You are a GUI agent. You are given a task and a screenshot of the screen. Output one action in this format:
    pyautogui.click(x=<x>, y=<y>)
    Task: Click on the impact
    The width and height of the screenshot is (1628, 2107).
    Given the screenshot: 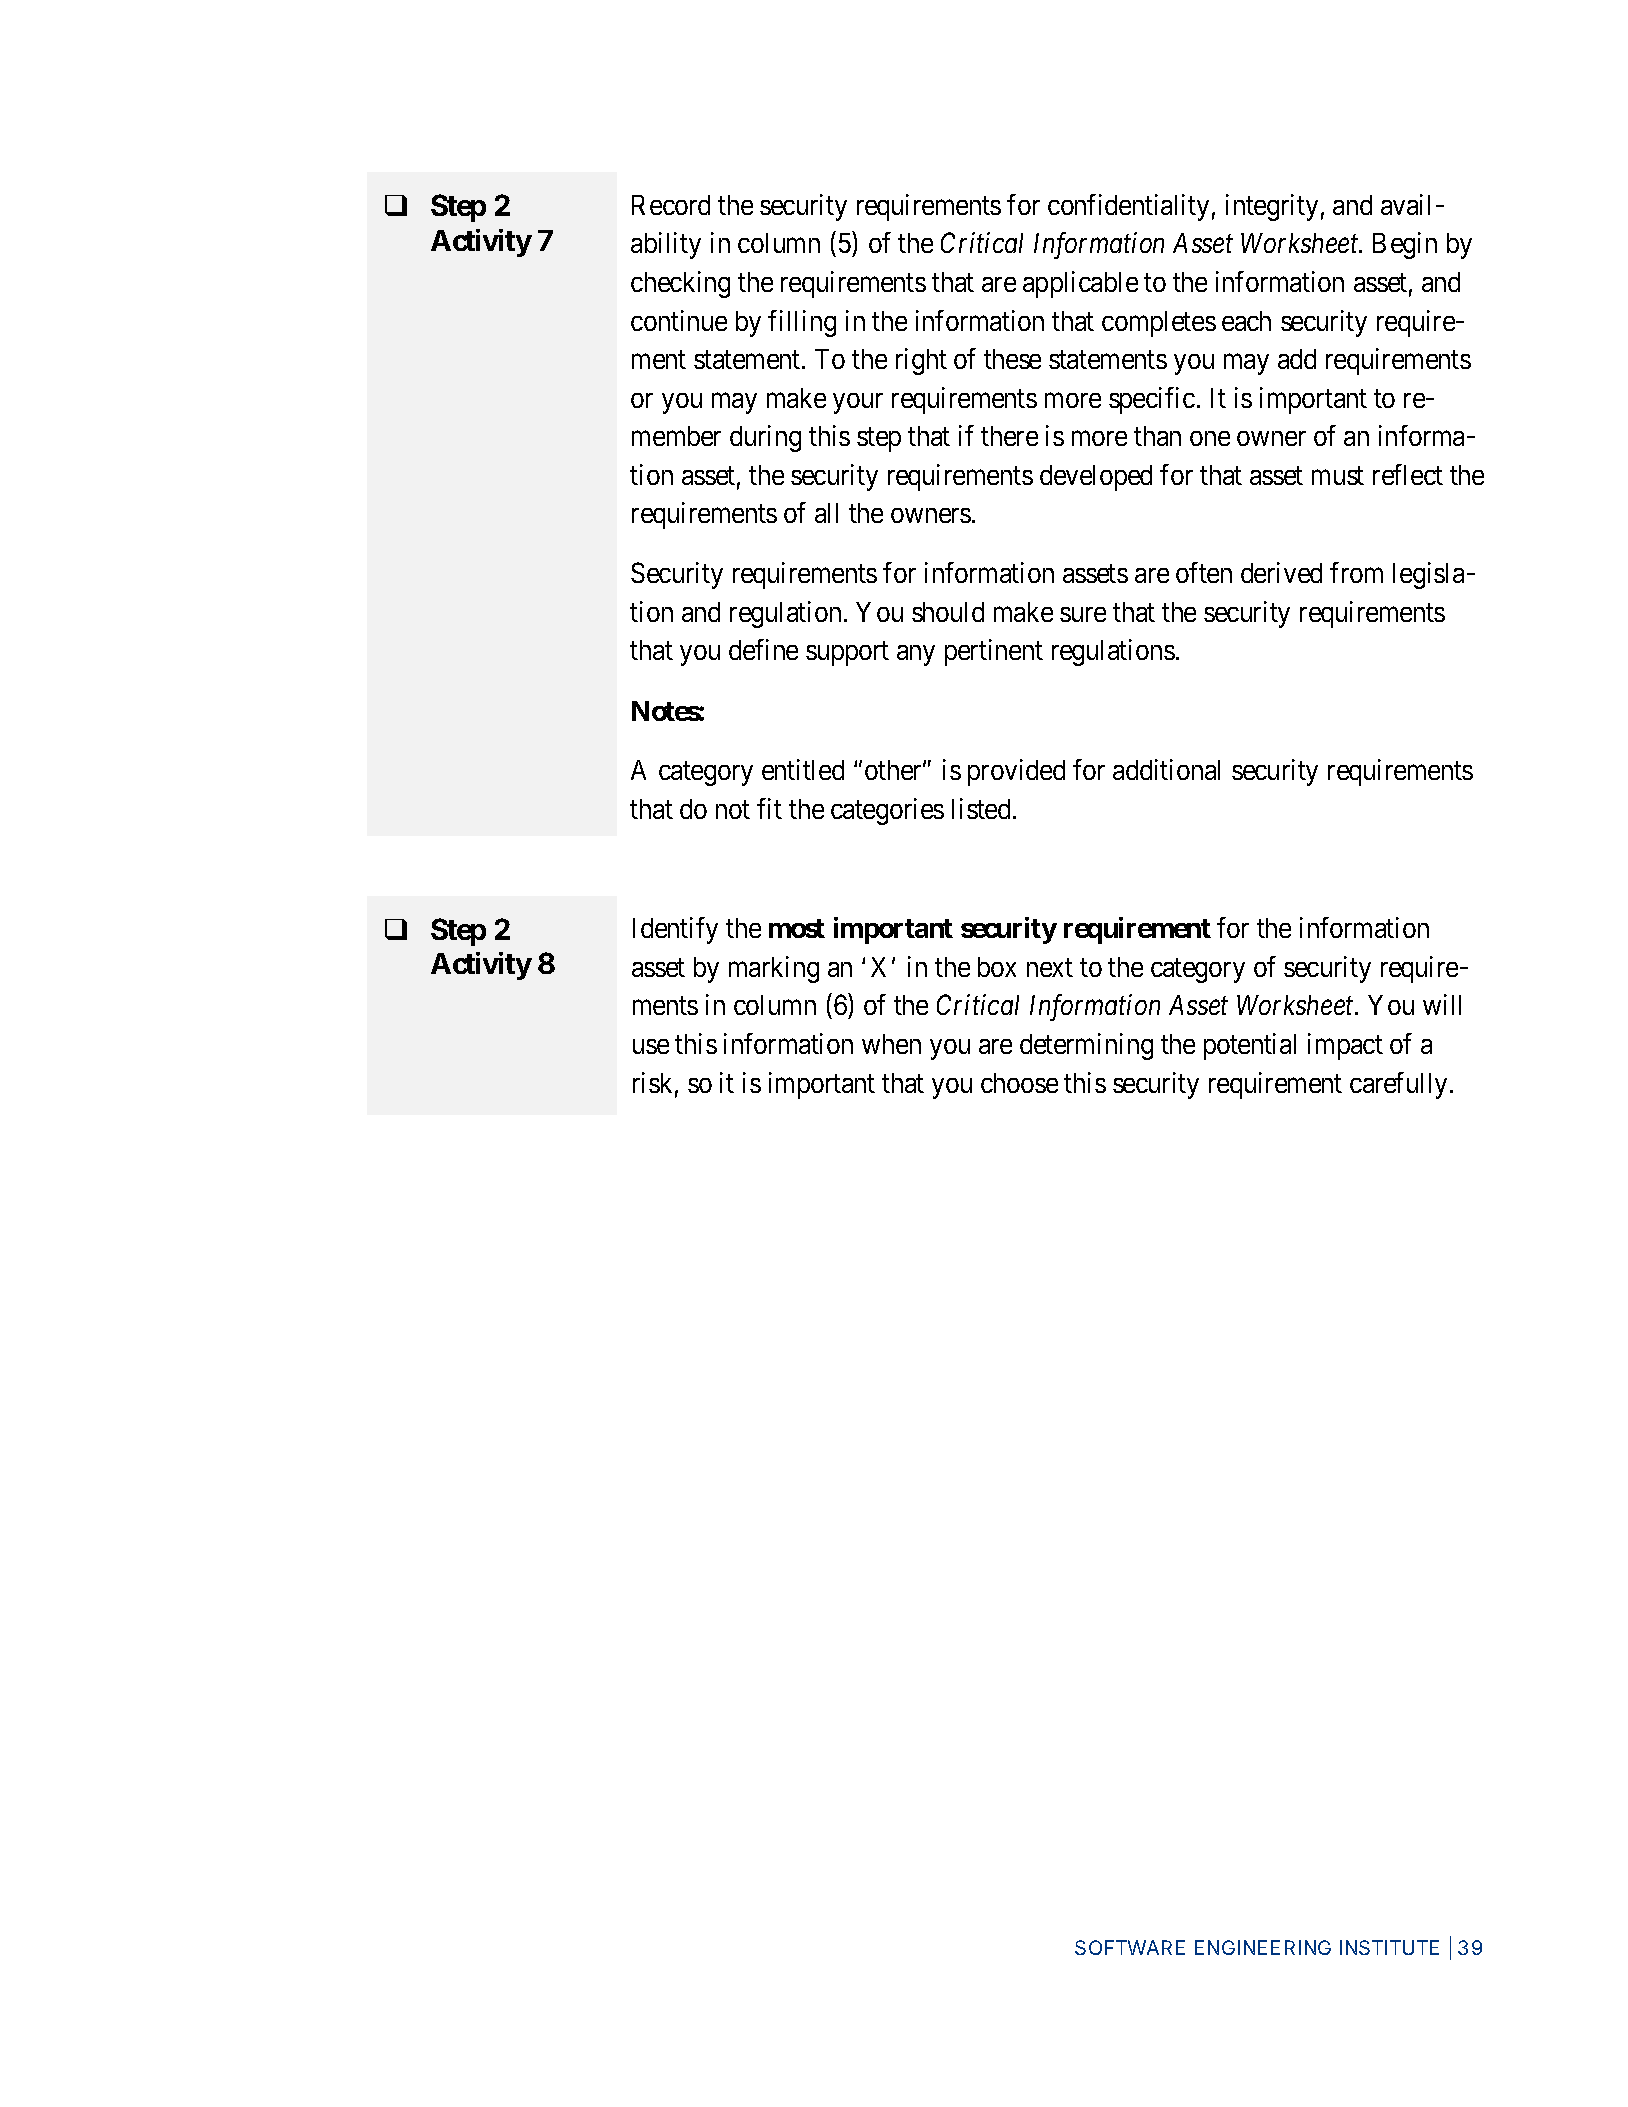 What is the action you would take?
    pyautogui.click(x=1345, y=1046)
